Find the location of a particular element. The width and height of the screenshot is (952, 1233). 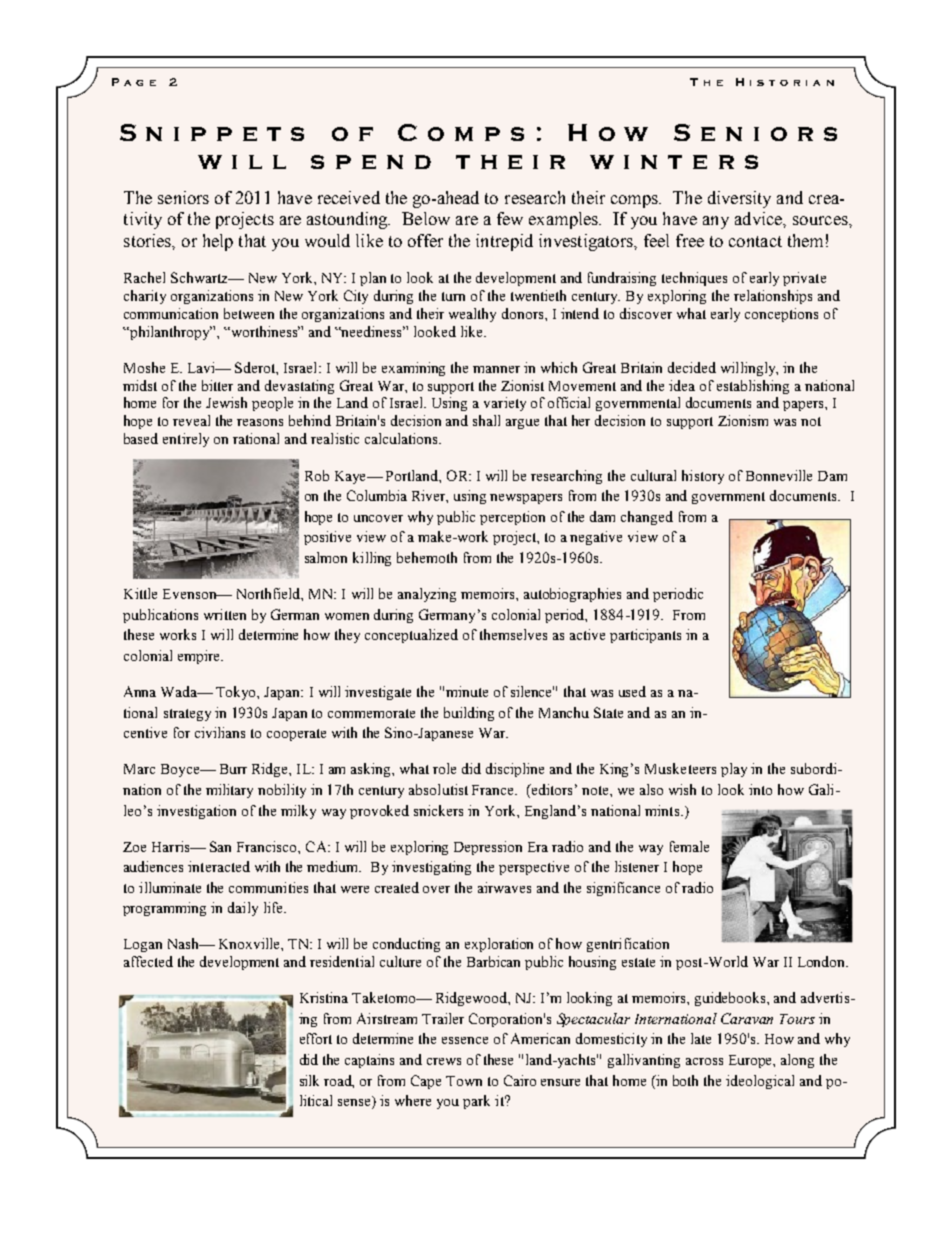

history is located at coordinates (703, 477).
